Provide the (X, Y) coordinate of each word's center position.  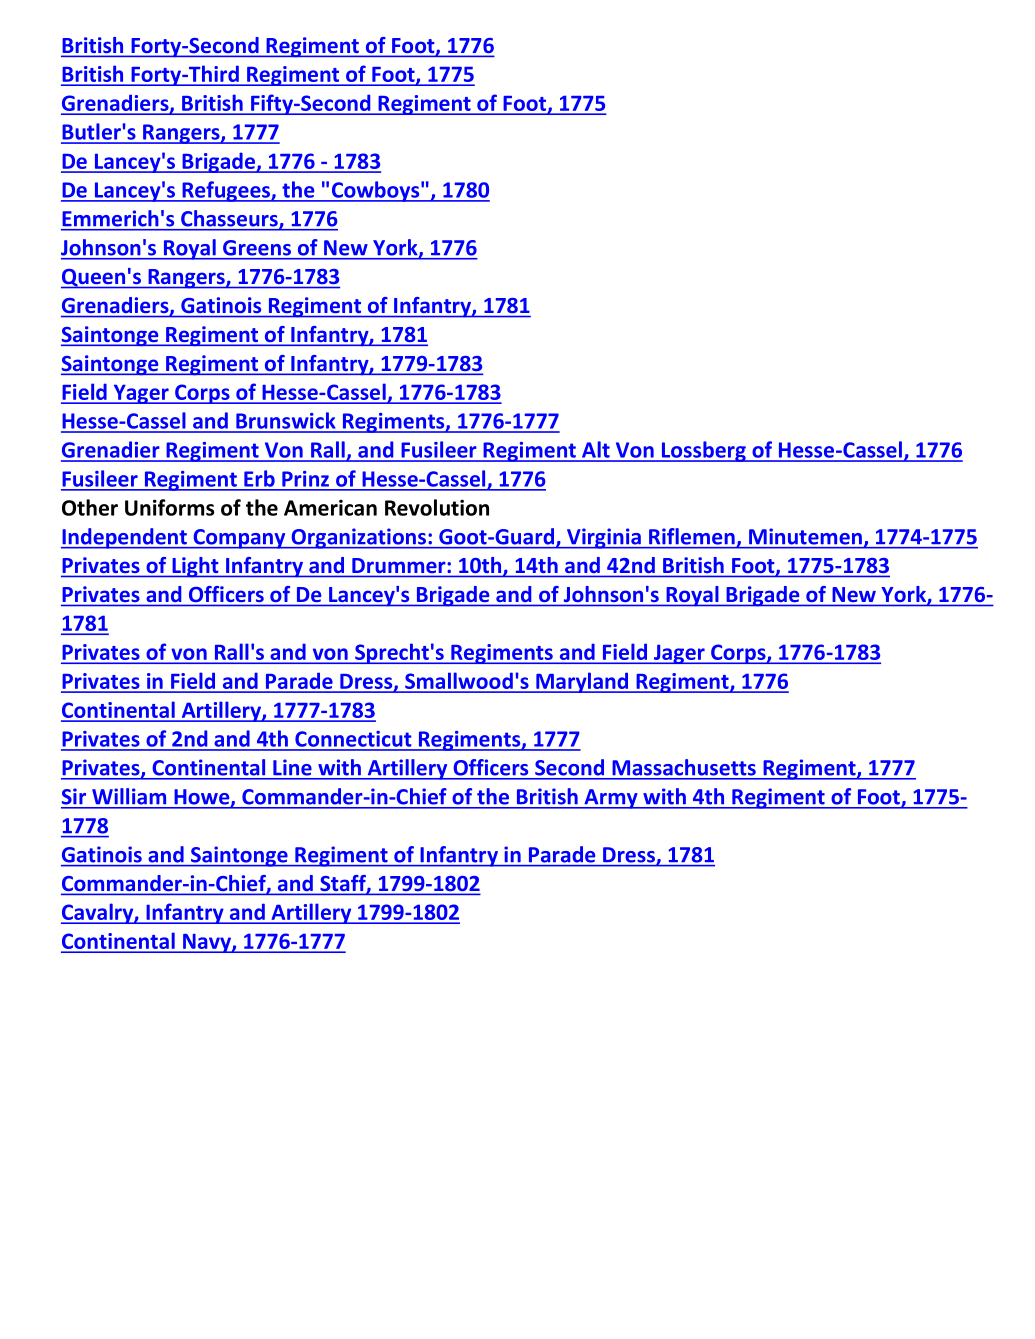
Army (611, 799)
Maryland (582, 682)
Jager (679, 654)
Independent (125, 538)
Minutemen (805, 536)
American (330, 508)
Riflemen (692, 536)
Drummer (398, 565)
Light (195, 567)
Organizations (358, 538)
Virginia (604, 538)
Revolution (437, 507)
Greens (257, 247)
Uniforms (170, 507)
